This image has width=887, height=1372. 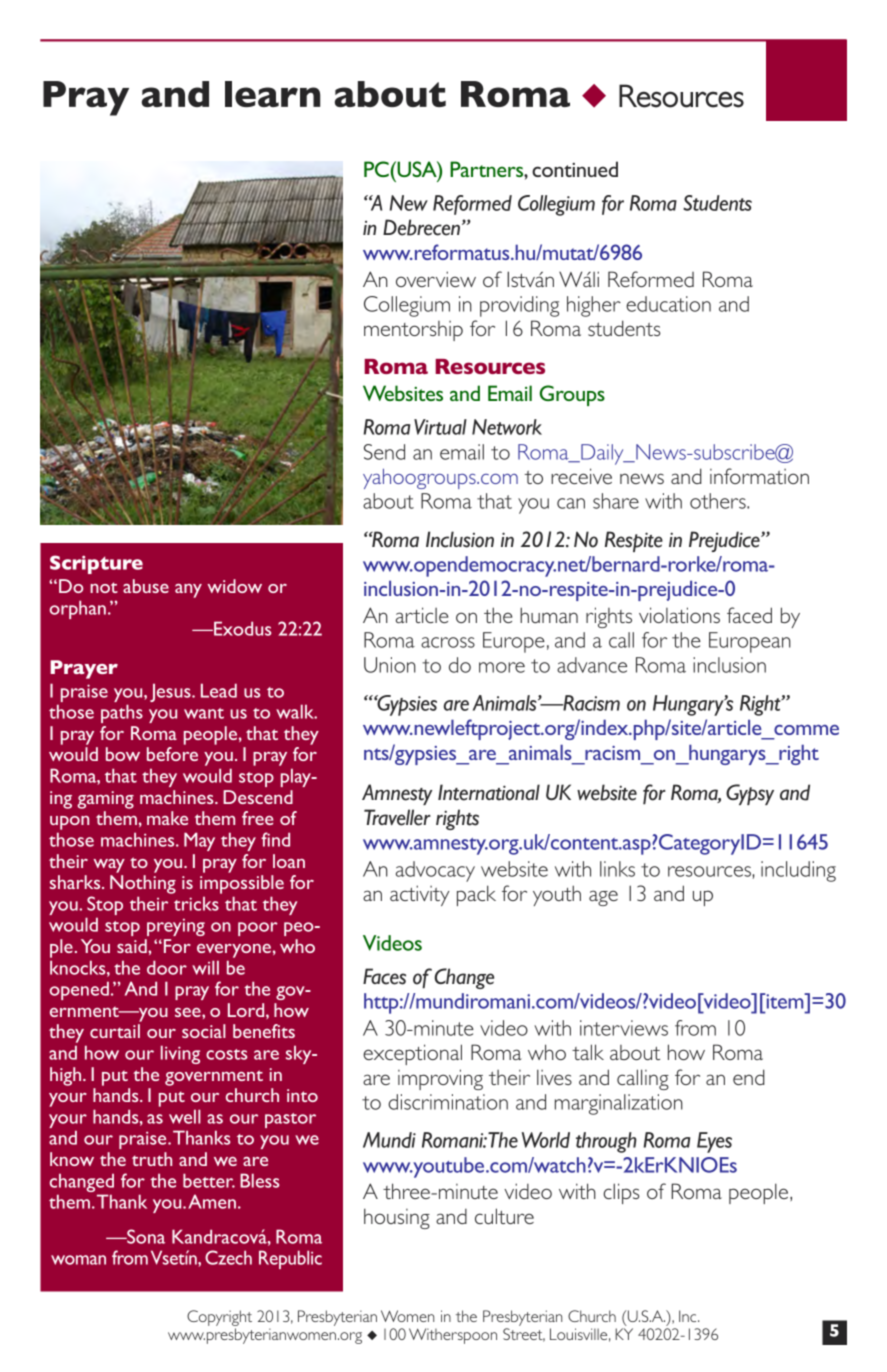 I want to click on information, so click(x=759, y=476).
